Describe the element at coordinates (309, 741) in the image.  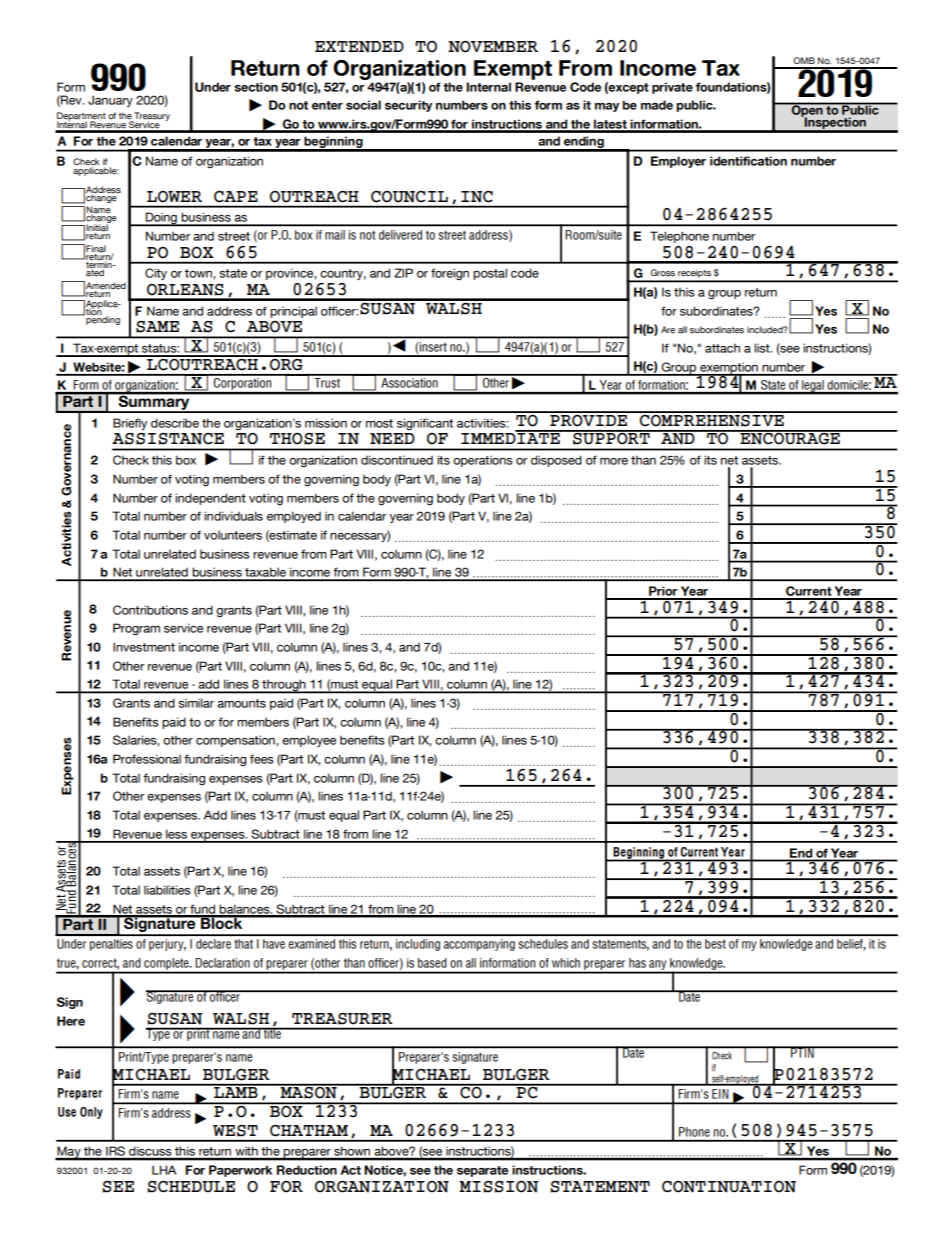
I see `employee` at that location.
